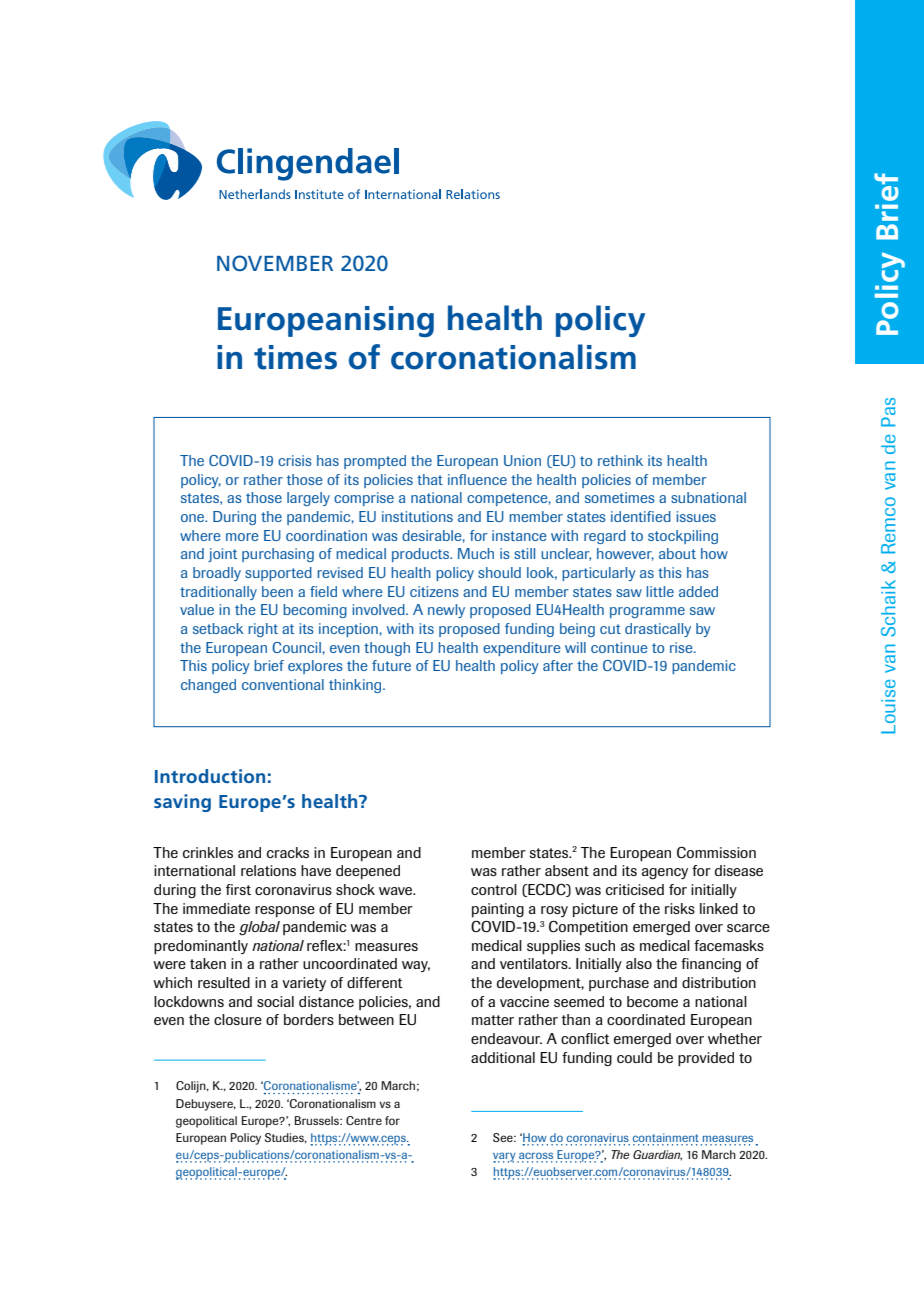  Describe the element at coordinates (522, 460) in the image. I see `Union` at that location.
